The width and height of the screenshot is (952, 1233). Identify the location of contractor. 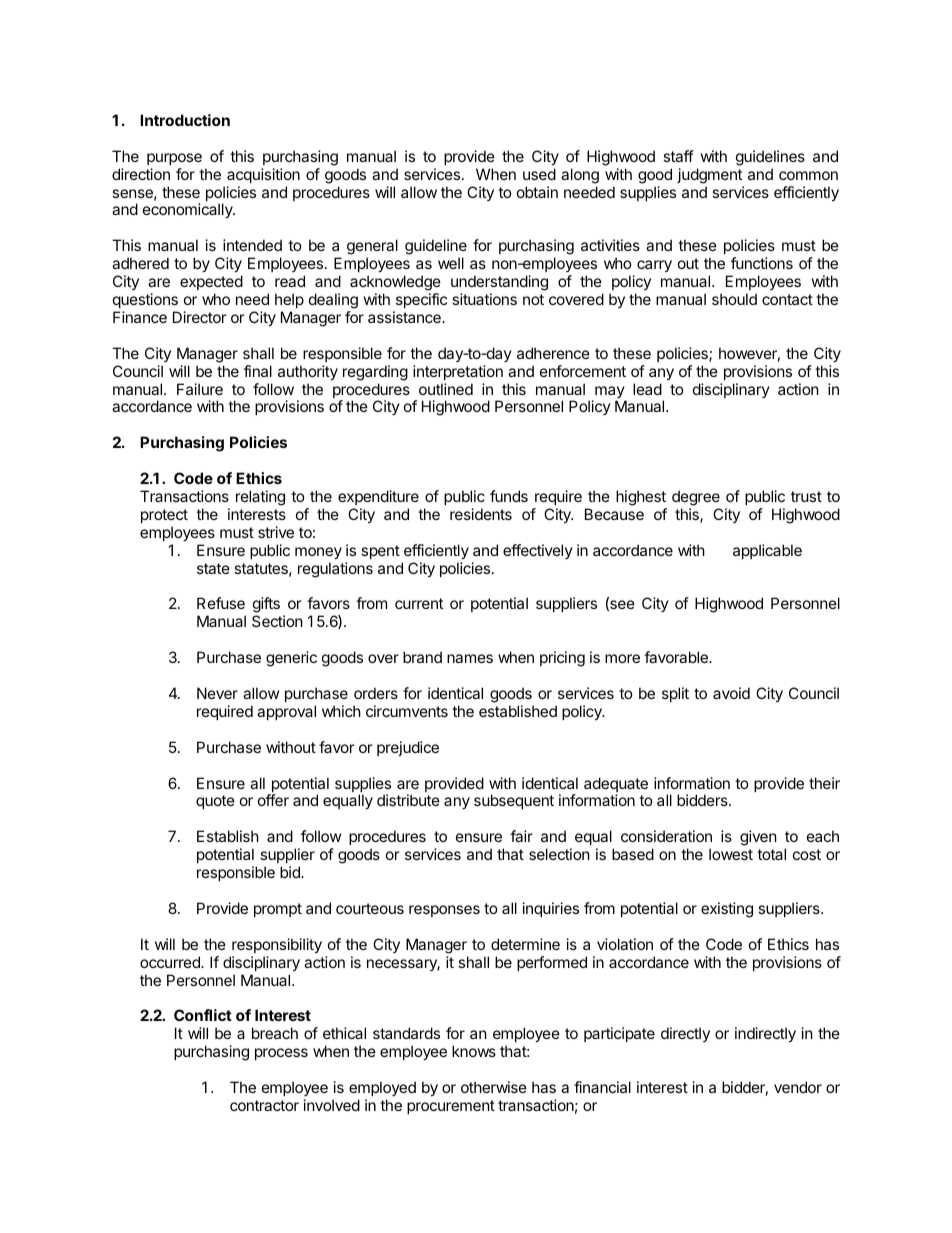
(264, 1105).
